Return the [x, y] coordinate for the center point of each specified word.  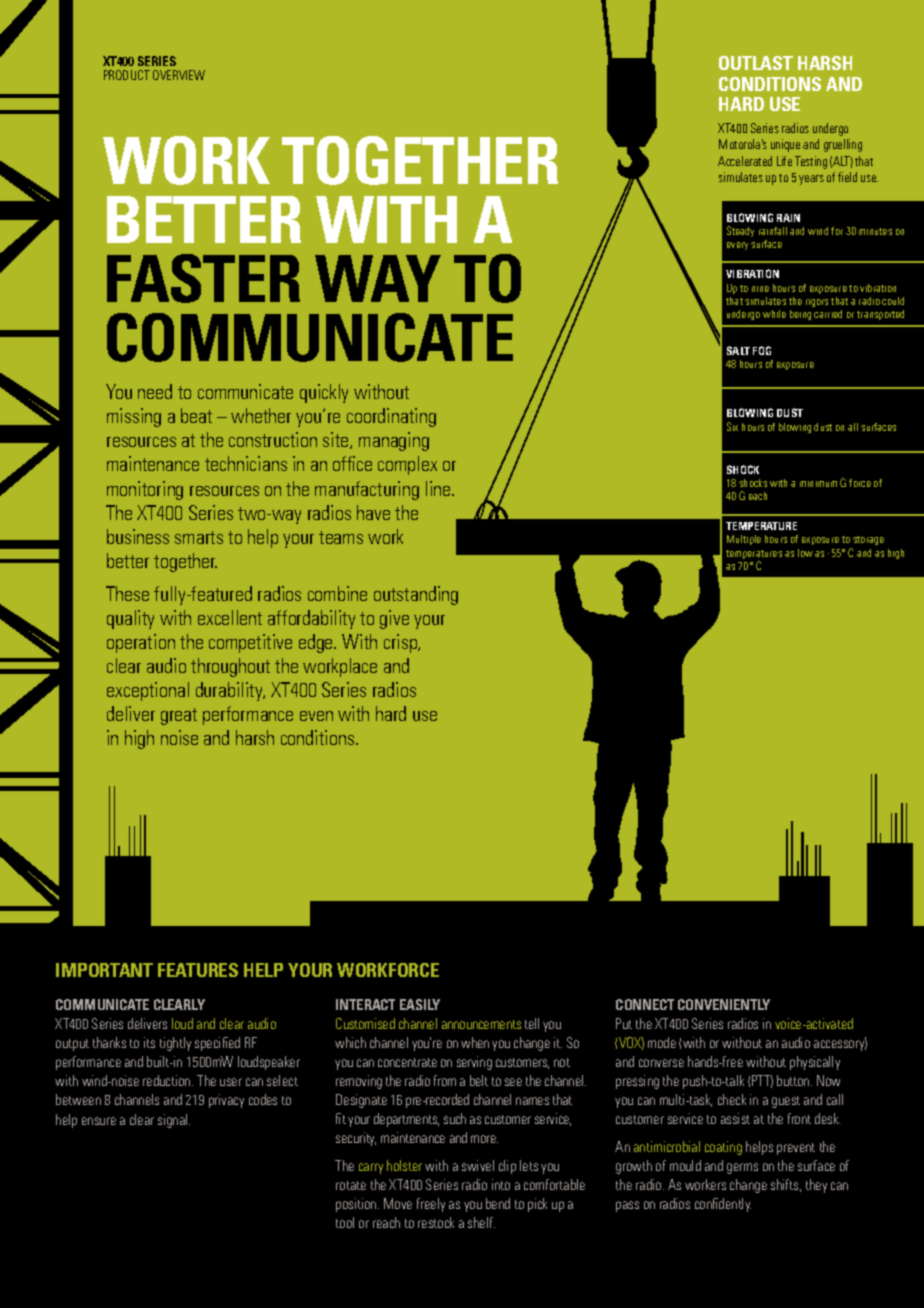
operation [141, 643]
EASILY [420, 1004]
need [155, 391]
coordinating [391, 417]
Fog [762, 350]
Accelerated [745, 161]
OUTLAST [756, 63]
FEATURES [198, 970]
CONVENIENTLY [724, 1004]
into [501, 1184]
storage [867, 542]
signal [174, 1121]
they [816, 1186]
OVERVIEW [179, 75]
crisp [402, 643]
